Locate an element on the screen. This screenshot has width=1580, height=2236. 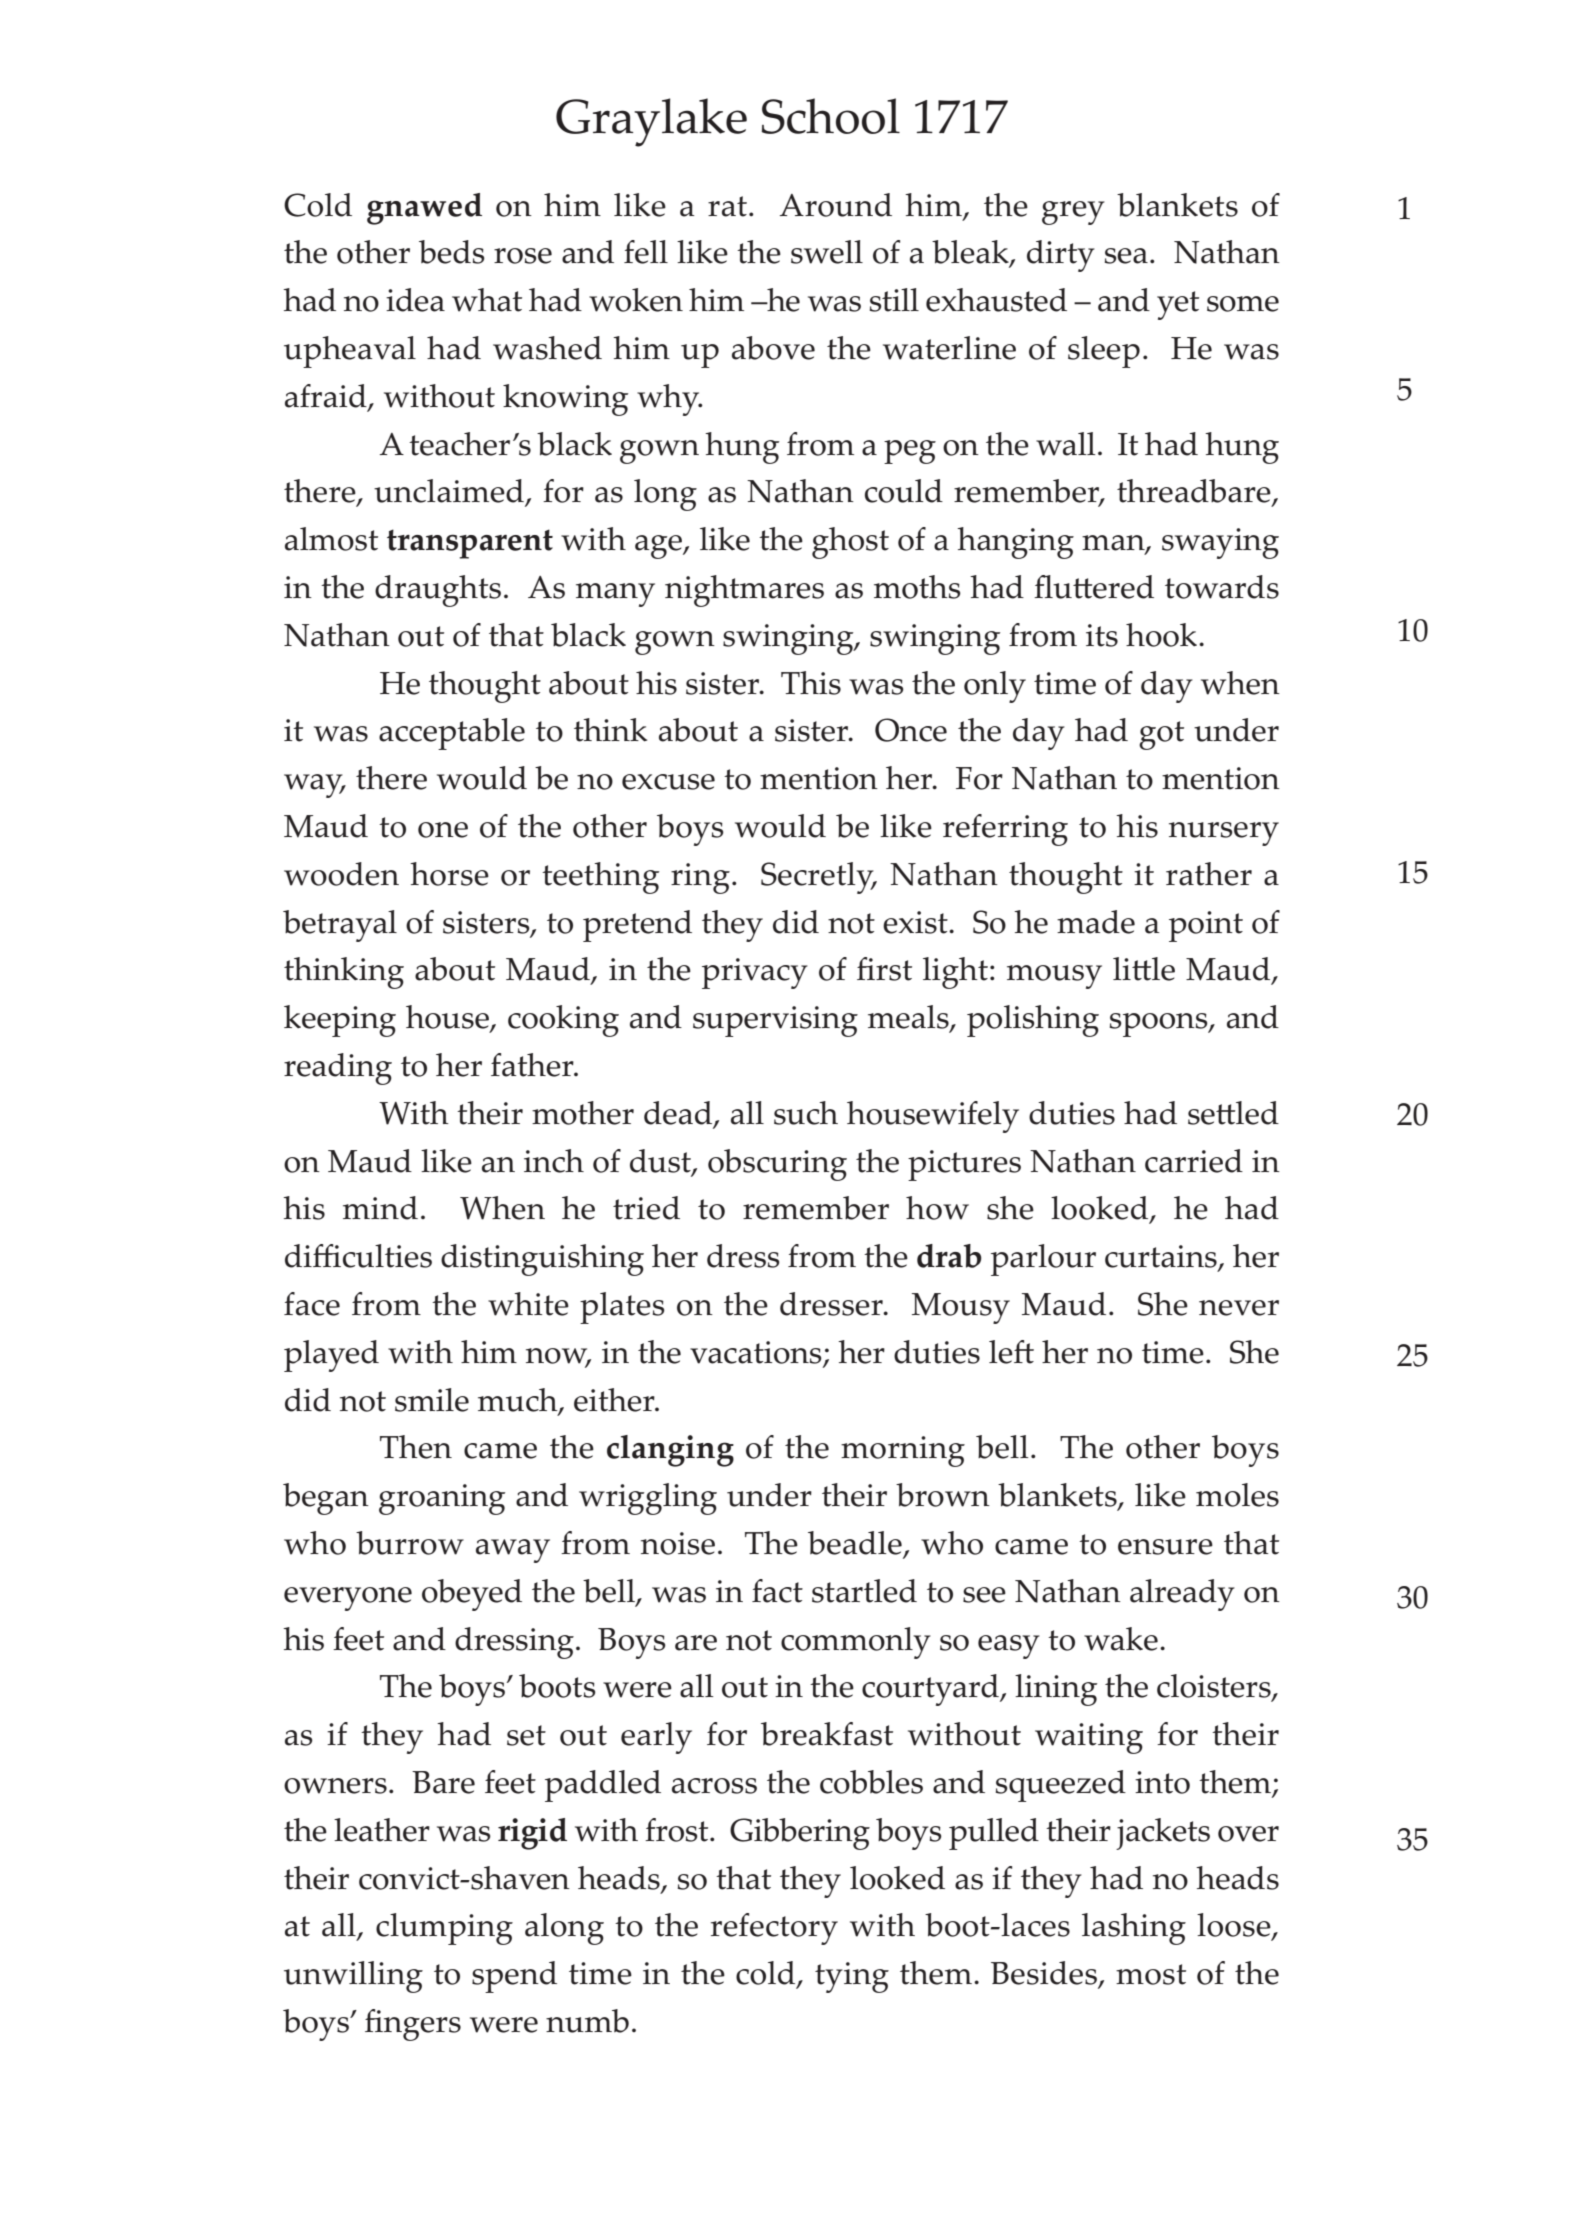
grey is located at coordinates (1073, 213).
